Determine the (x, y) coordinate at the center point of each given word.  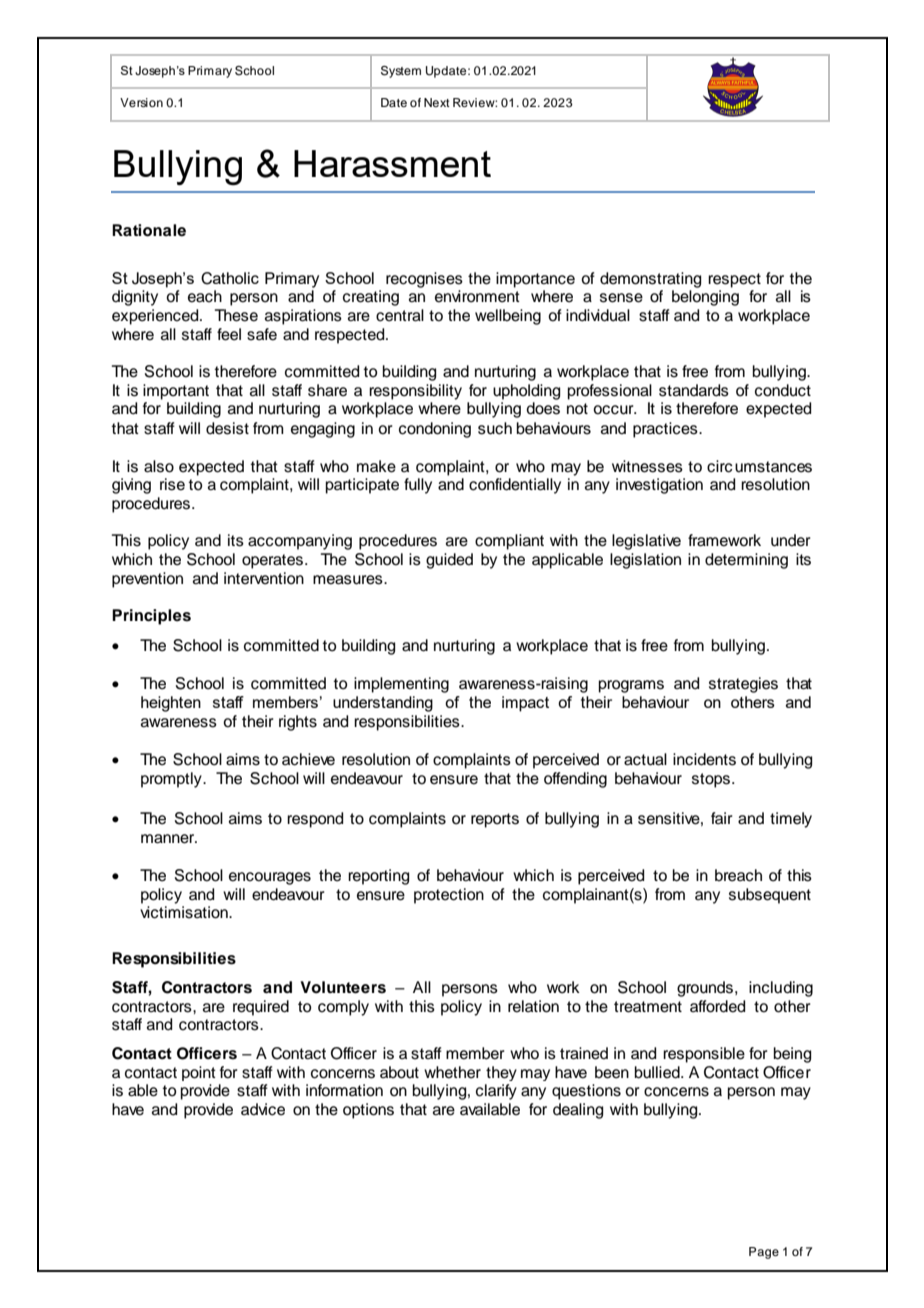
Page (764, 1253)
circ (720, 466)
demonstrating (650, 280)
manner (169, 839)
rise (172, 484)
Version (141, 102)
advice (263, 1109)
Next (437, 102)
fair (722, 818)
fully (418, 486)
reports (495, 820)
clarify (496, 1092)
